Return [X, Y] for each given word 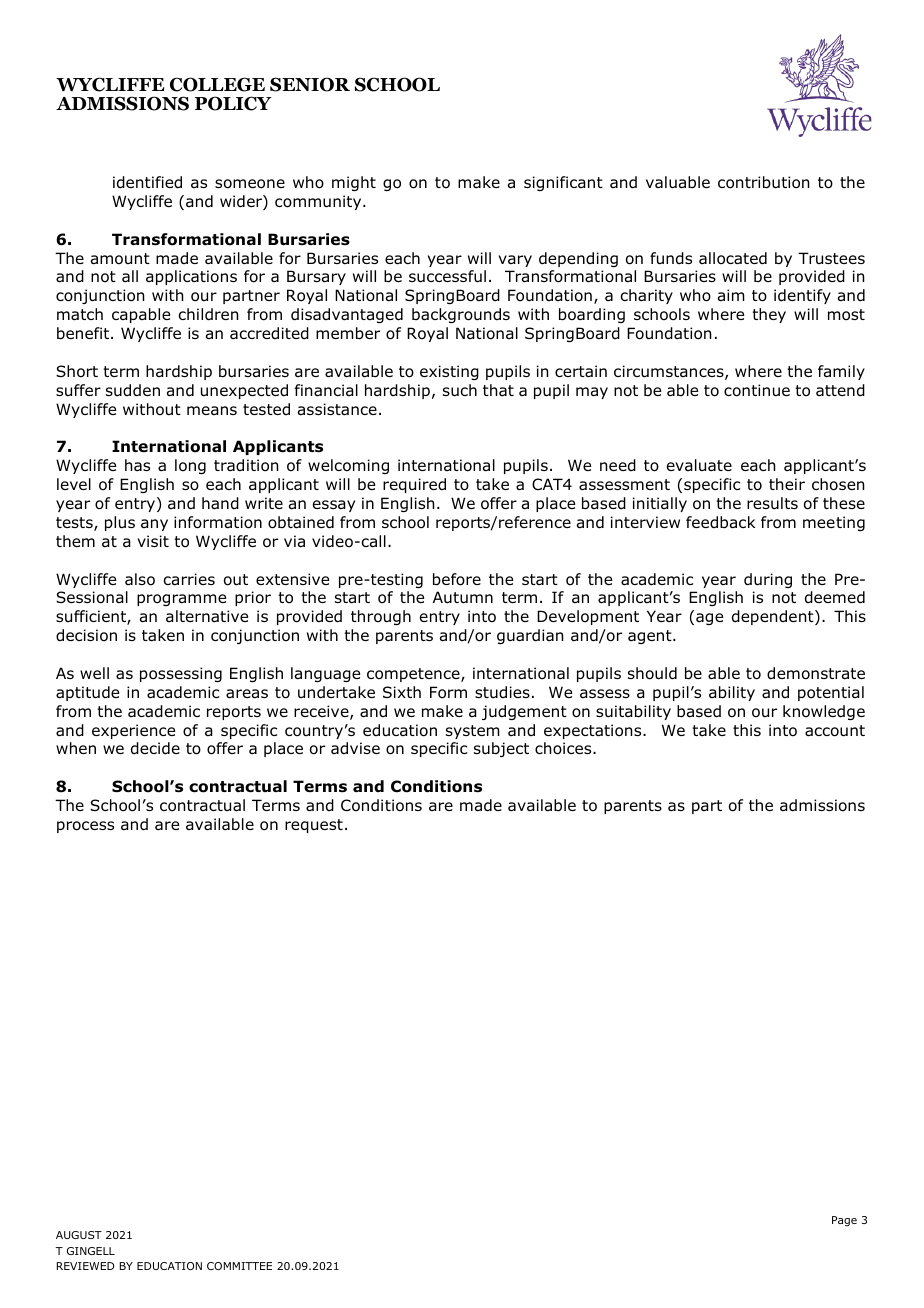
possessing [181, 674]
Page [844, 1221]
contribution [764, 182]
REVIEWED [85, 1266]
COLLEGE [217, 84]
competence [414, 675]
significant [563, 183]
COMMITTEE [239, 1266]
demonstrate [816, 673]
